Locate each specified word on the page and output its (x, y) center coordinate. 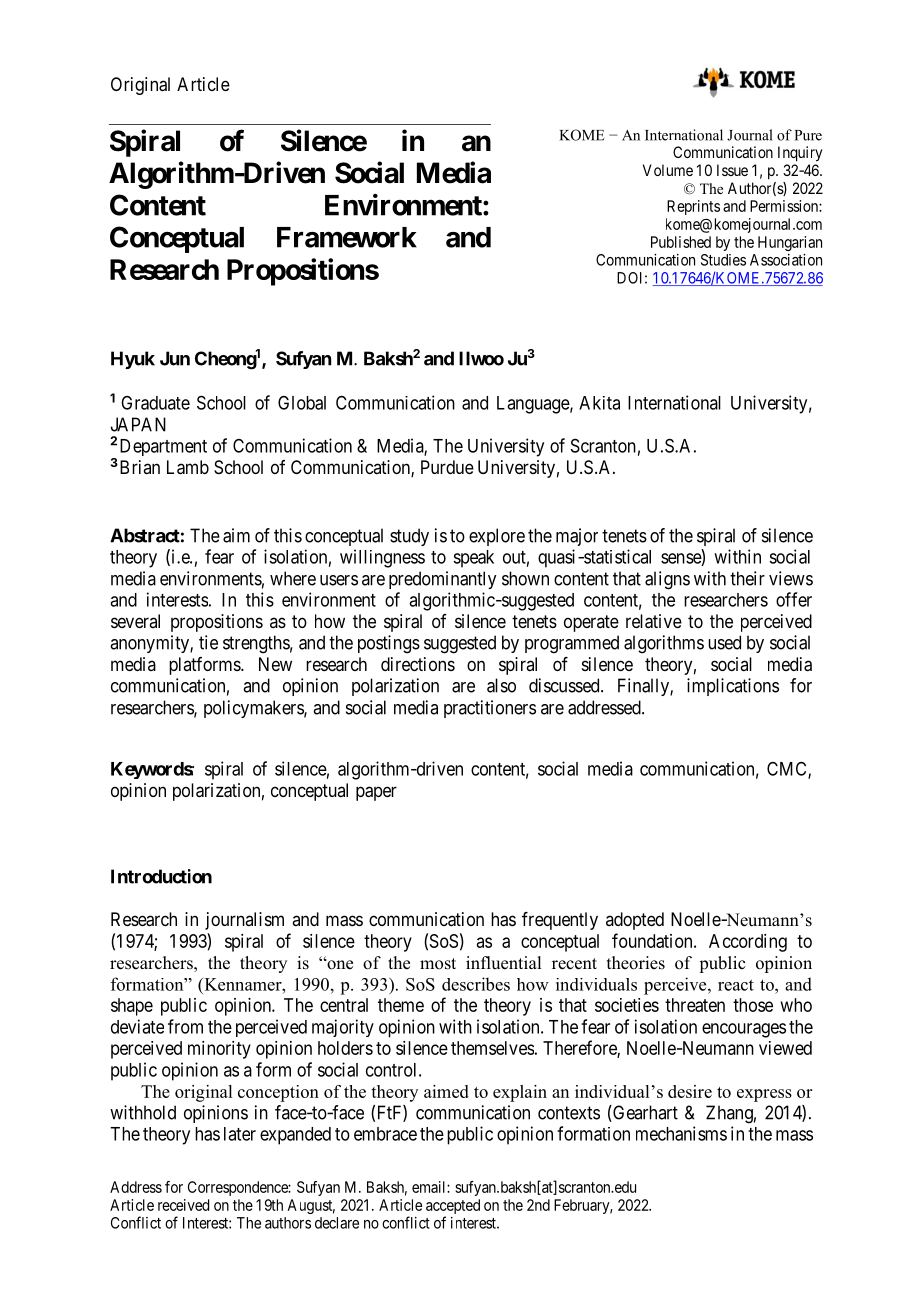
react (736, 985)
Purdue (447, 467)
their (747, 578)
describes (476, 984)
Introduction (161, 876)
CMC (788, 769)
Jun (175, 358)
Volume (668, 170)
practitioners (490, 709)
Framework (347, 237)
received (183, 1205)
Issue (732, 170)
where (293, 578)
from (185, 1026)
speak (473, 559)
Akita (599, 403)
